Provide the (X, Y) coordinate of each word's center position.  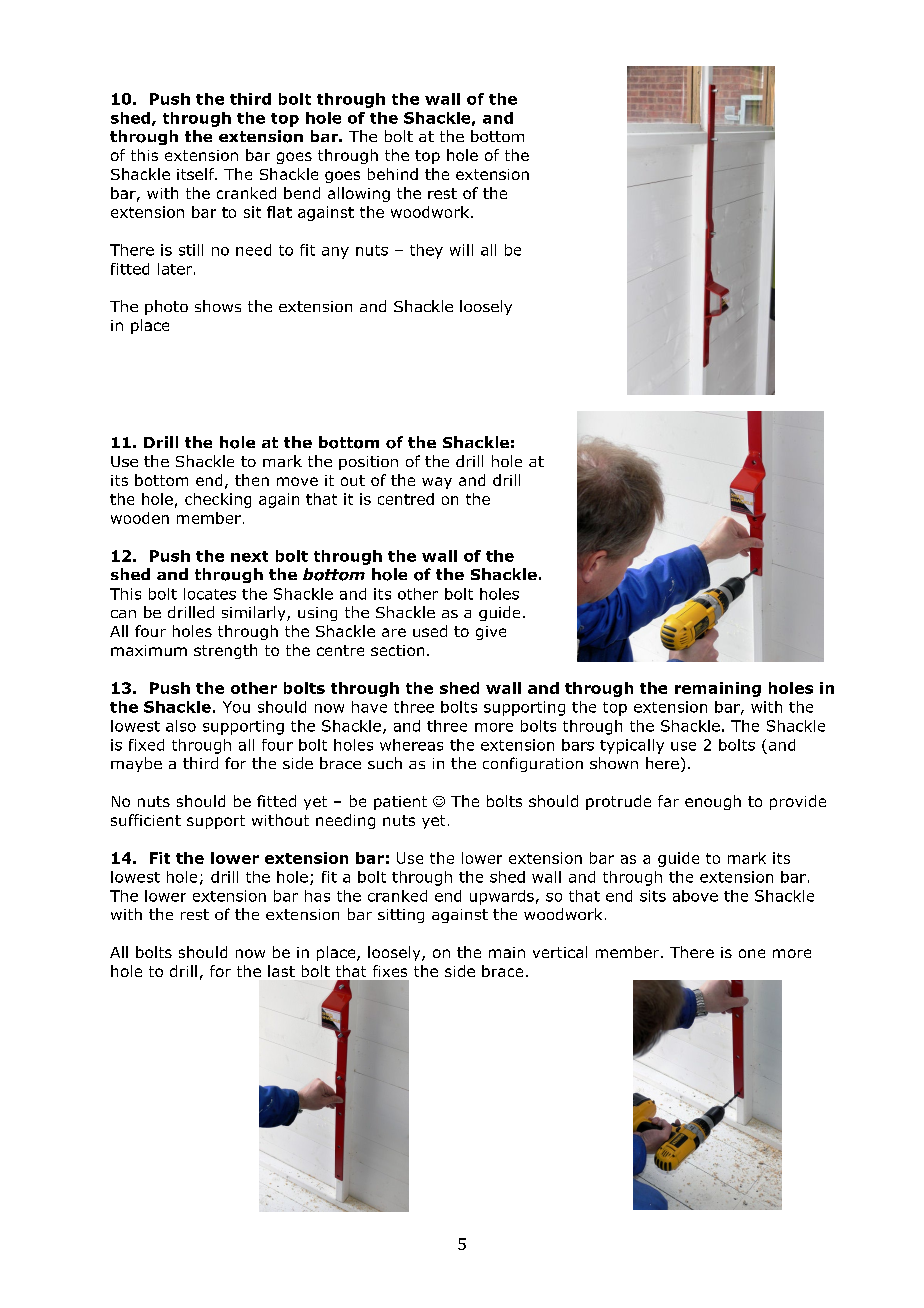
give (491, 633)
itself (197, 174)
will (461, 250)
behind (393, 174)
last (281, 971)
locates (210, 594)
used (430, 631)
